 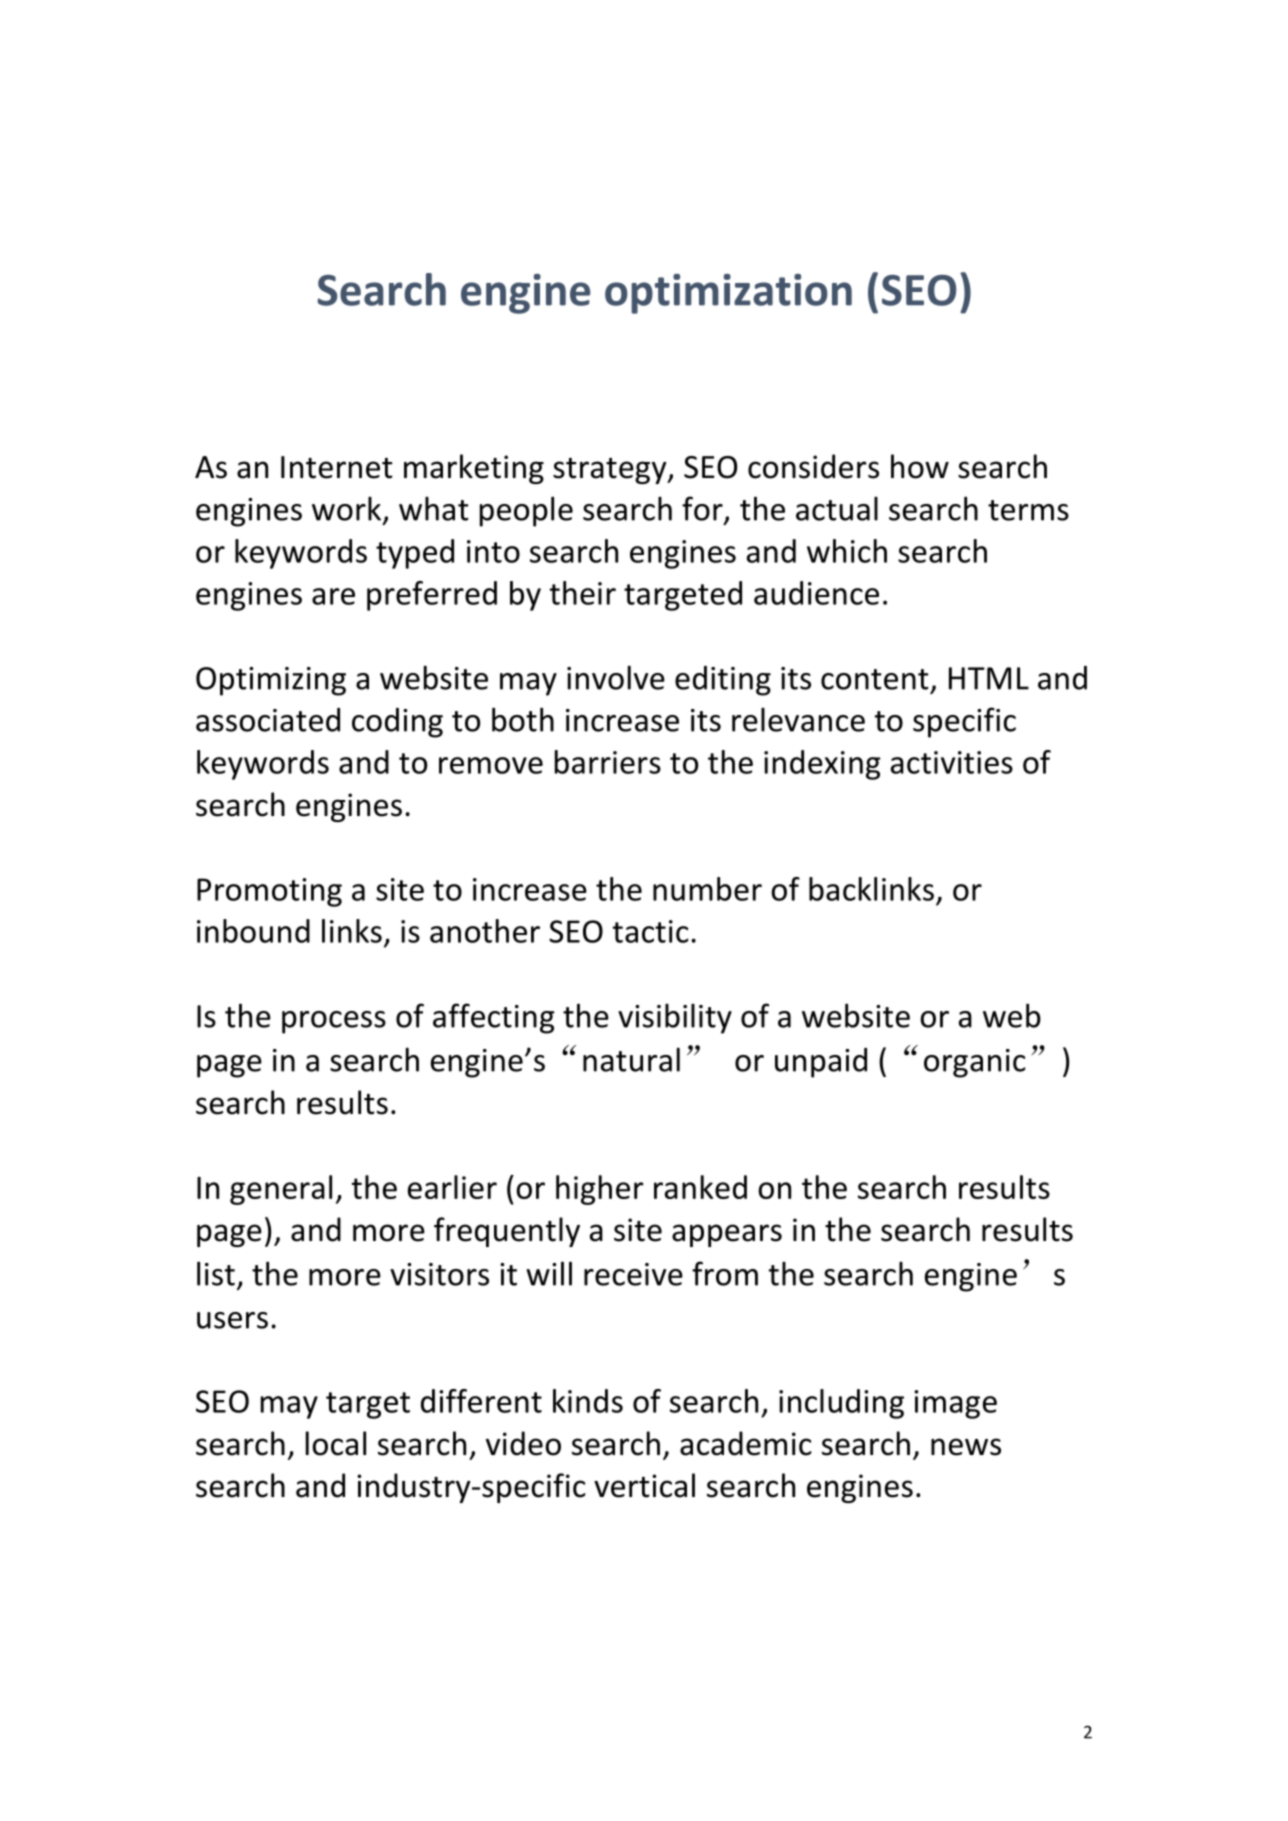 What do you see at coordinates (966, 1447) in the image?
I see `news` at bounding box center [966, 1447].
